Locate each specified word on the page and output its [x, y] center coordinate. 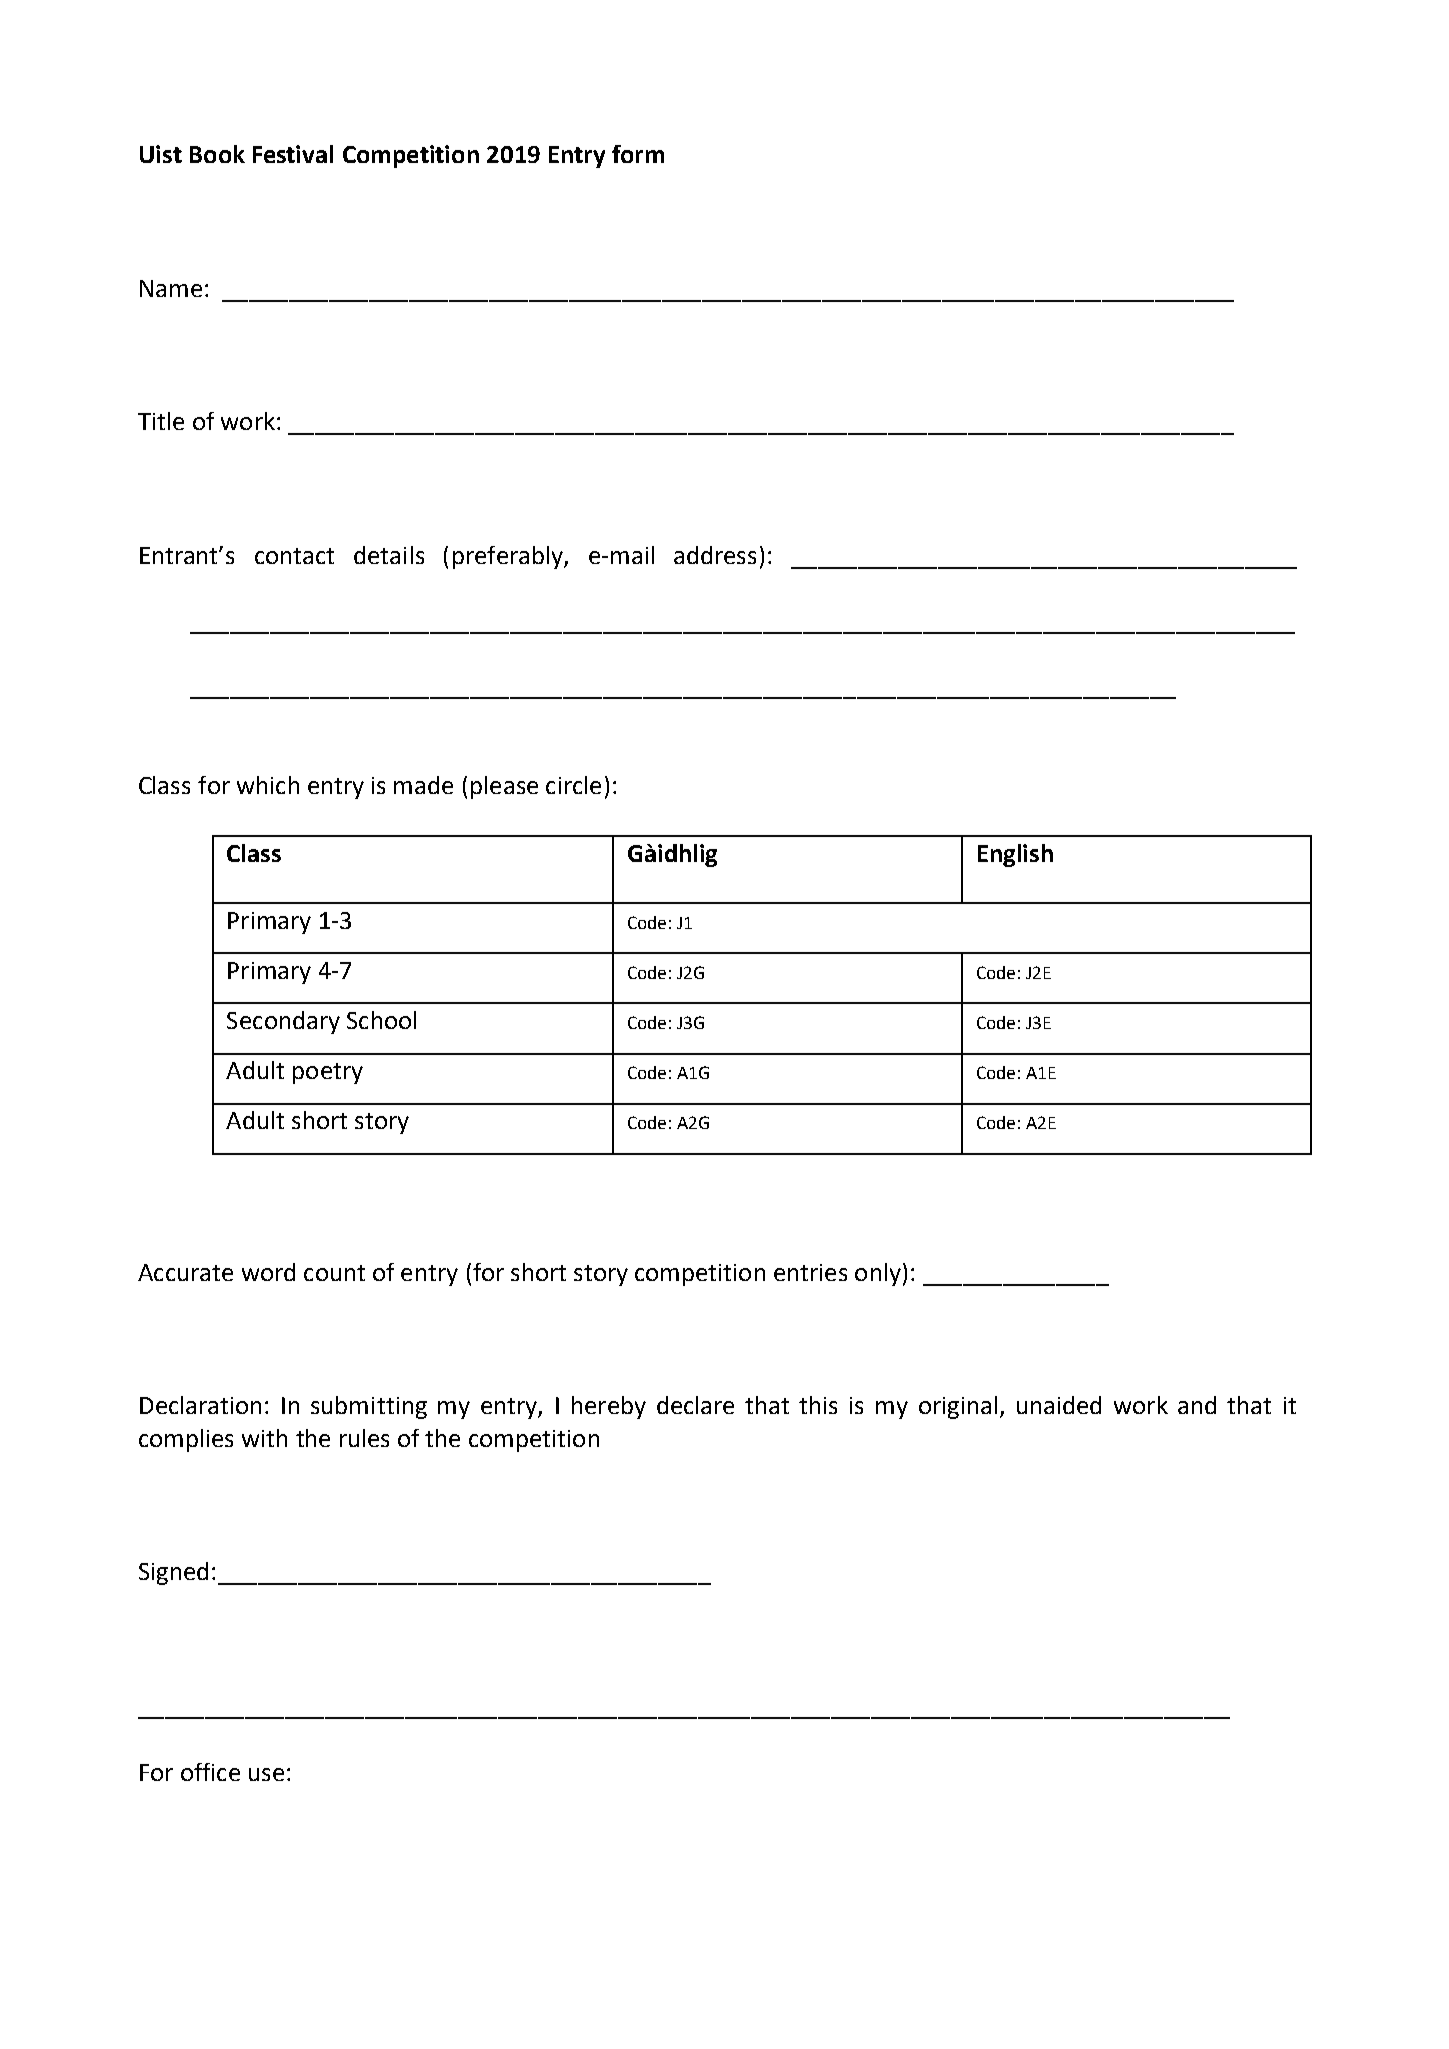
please [504, 787]
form [638, 154]
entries [810, 1272]
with [264, 1438]
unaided [1059, 1405]
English [1015, 855]
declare [695, 1405]
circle [573, 785]
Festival [293, 154]
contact [294, 556]
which [268, 785]
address [715, 555]
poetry [328, 1073]
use [266, 1774]
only [878, 1274]
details [389, 555]
